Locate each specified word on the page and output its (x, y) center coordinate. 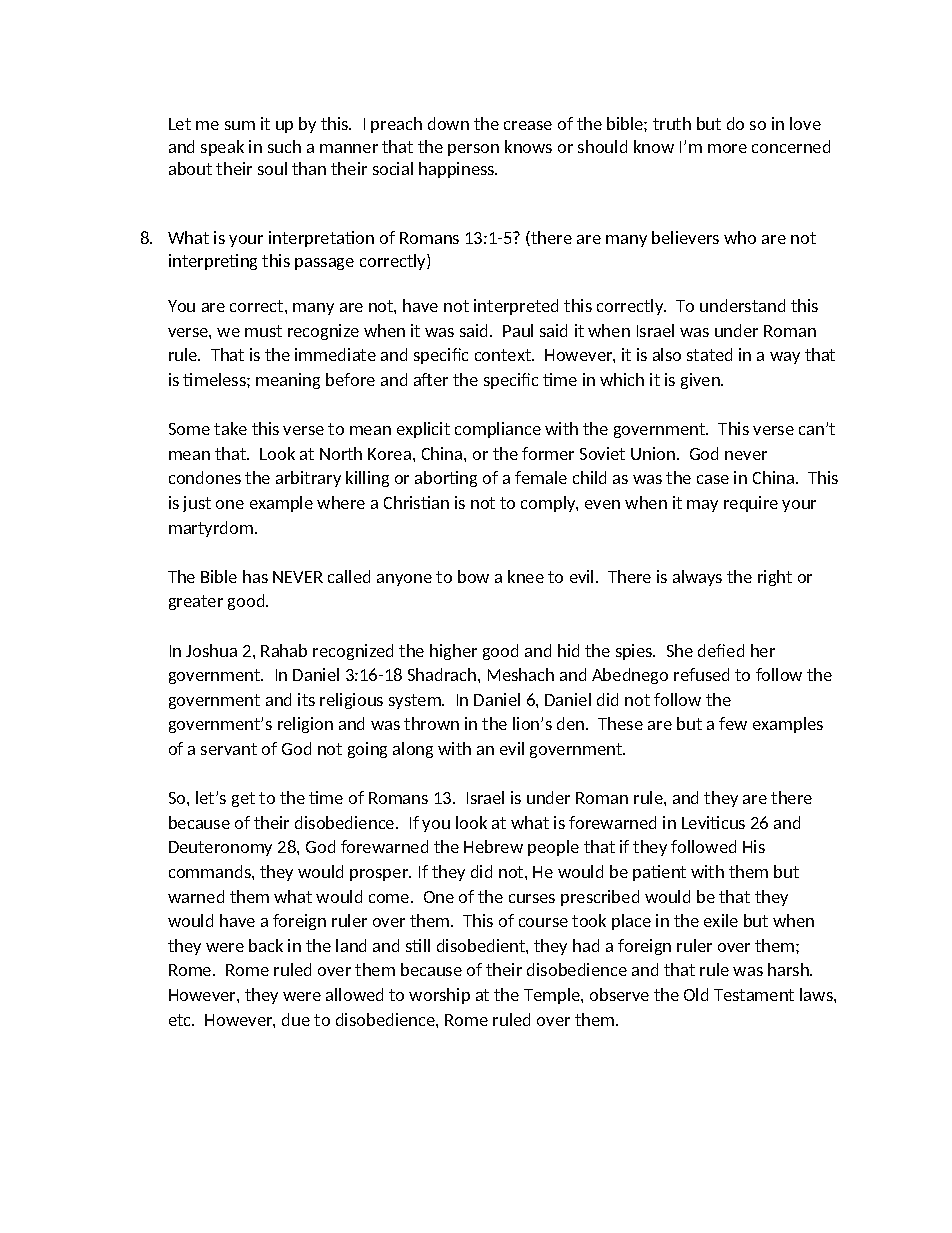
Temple (553, 996)
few (733, 723)
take (230, 428)
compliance (498, 430)
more (727, 148)
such (284, 146)
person (473, 150)
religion (305, 725)
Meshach (521, 674)
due (296, 1019)
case (713, 479)
